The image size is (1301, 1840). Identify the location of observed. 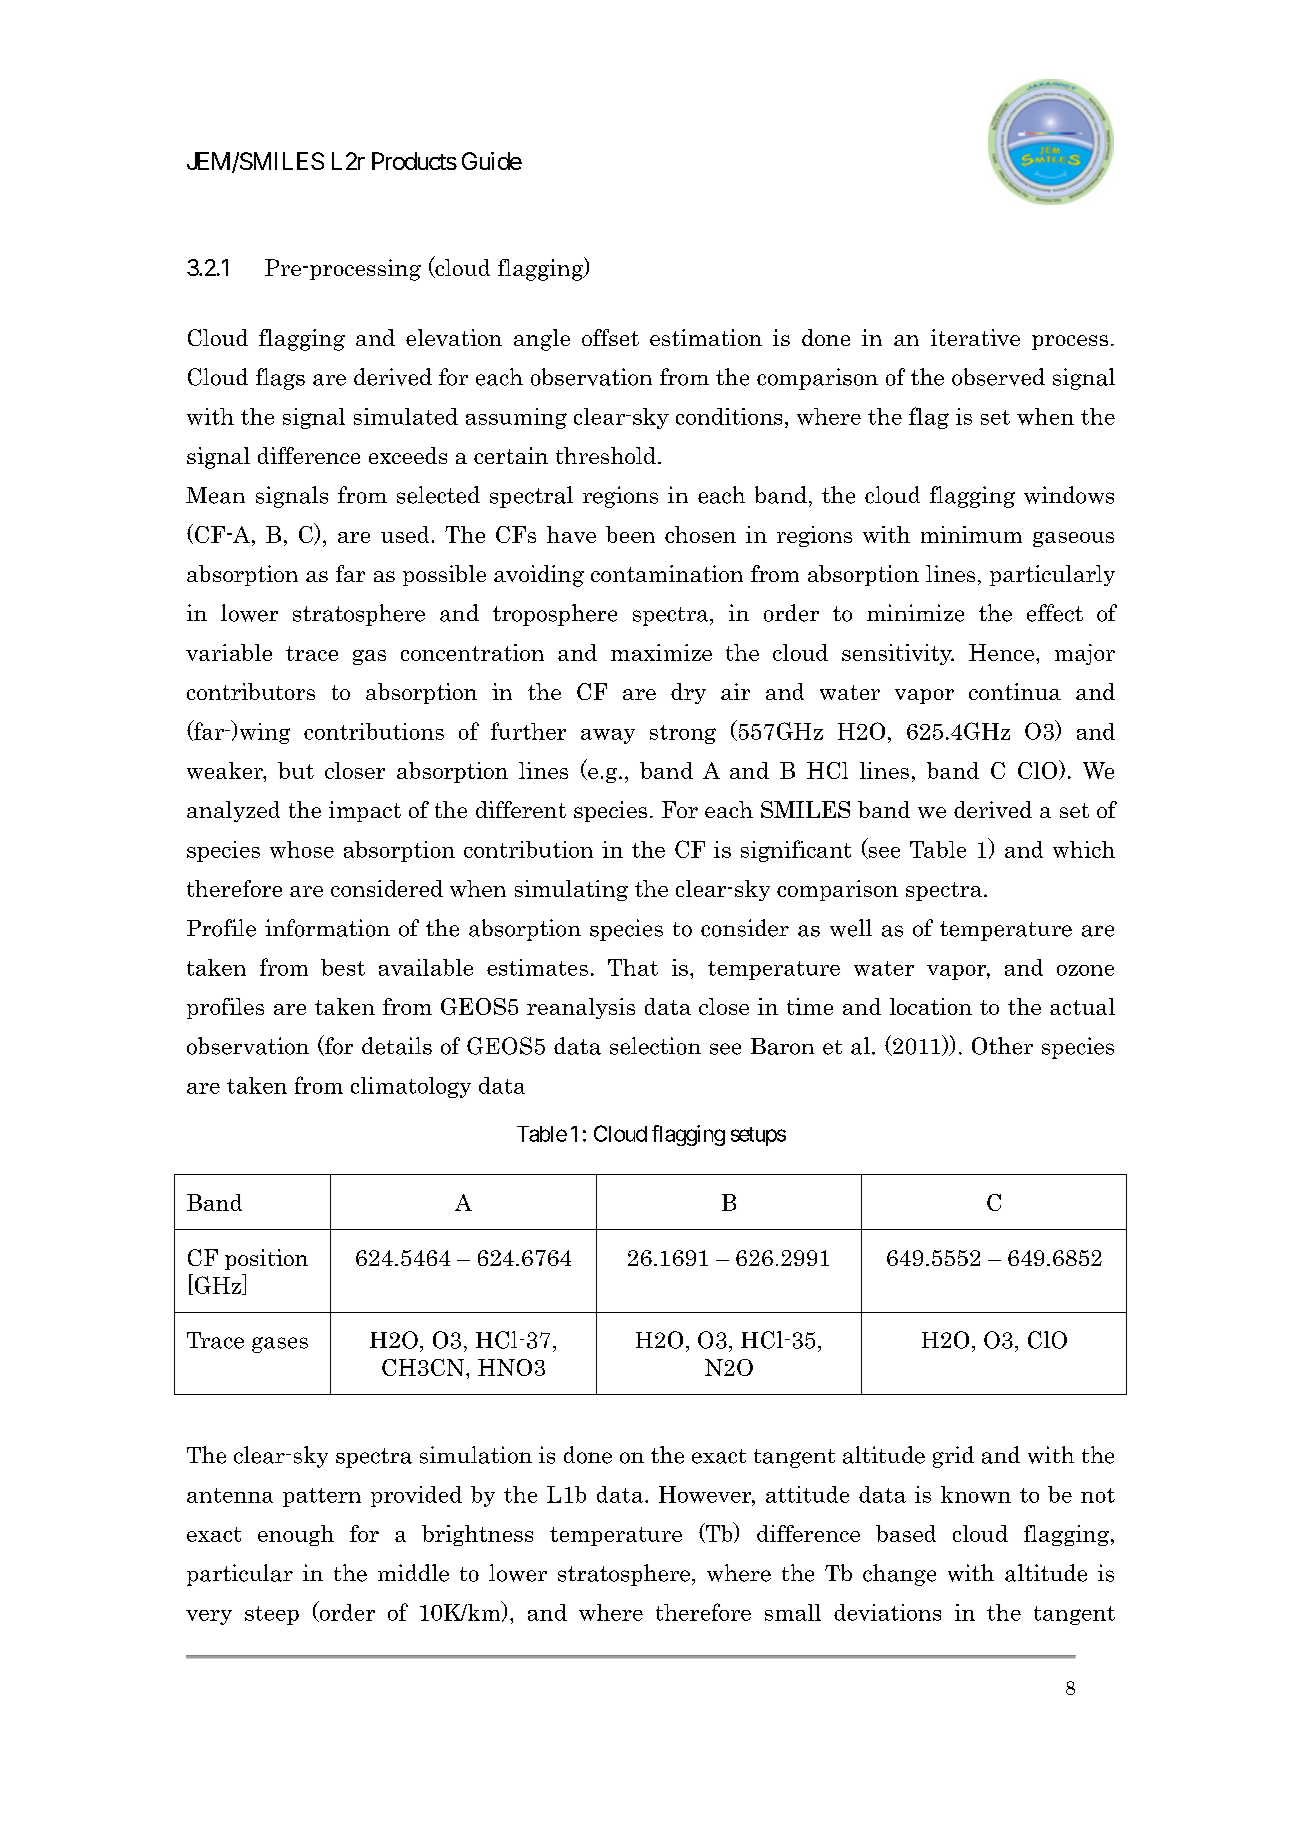
(998, 377).
